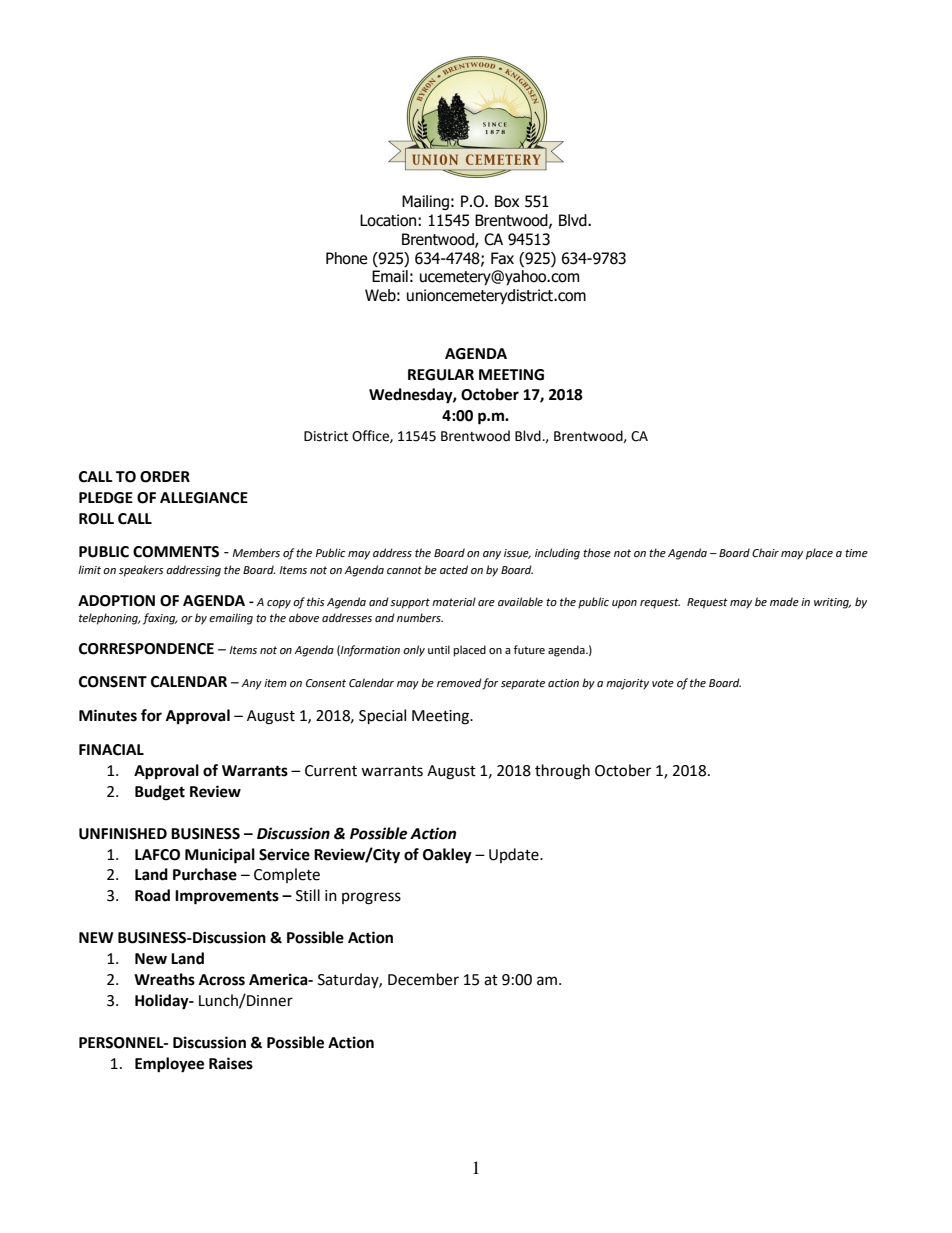  What do you see at coordinates (165, 477) in the screenshot?
I see `ORDER` at bounding box center [165, 477].
